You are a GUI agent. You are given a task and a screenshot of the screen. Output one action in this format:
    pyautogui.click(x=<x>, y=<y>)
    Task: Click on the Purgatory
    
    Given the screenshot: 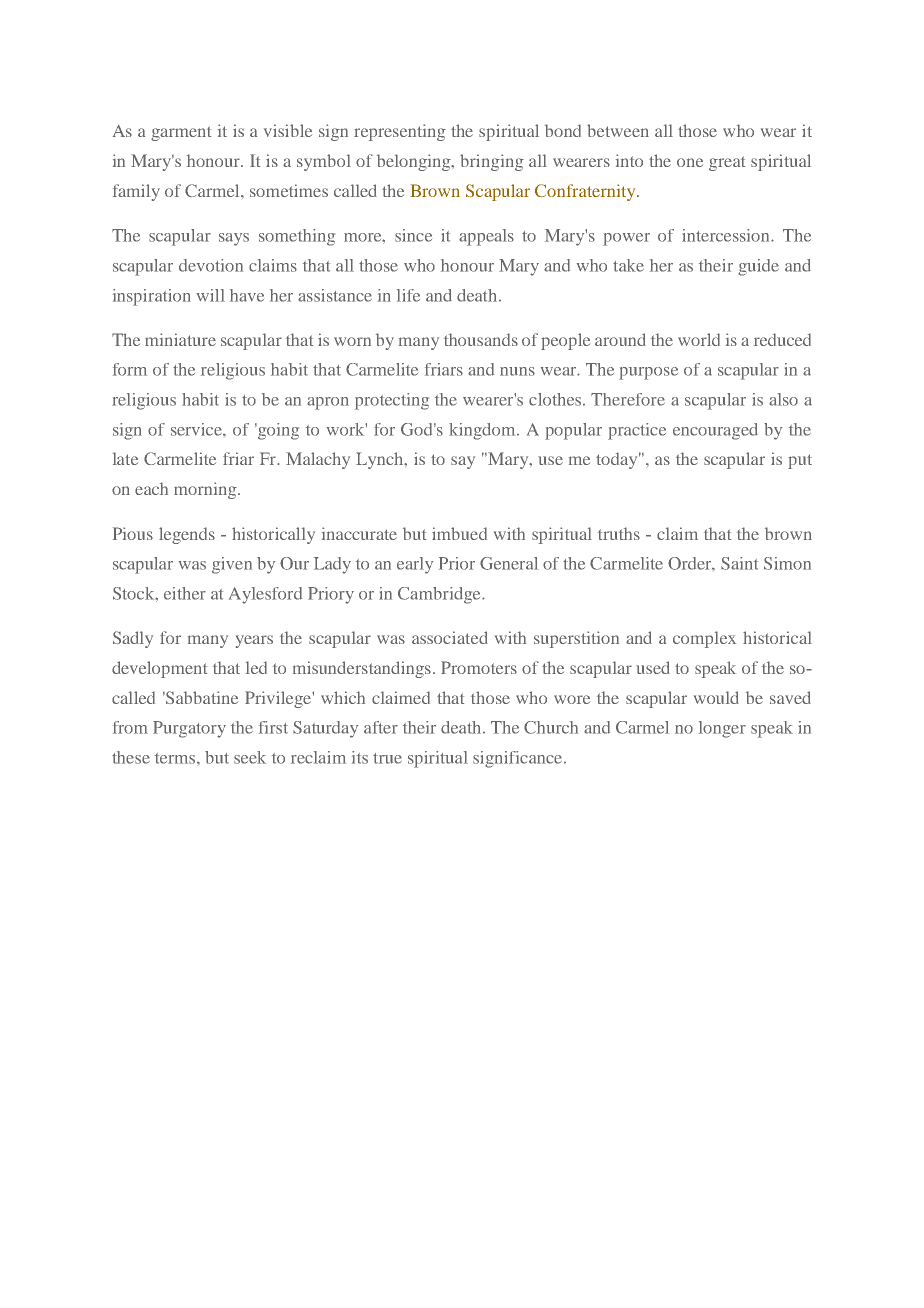 What is the action you would take?
    pyautogui.click(x=189, y=729)
